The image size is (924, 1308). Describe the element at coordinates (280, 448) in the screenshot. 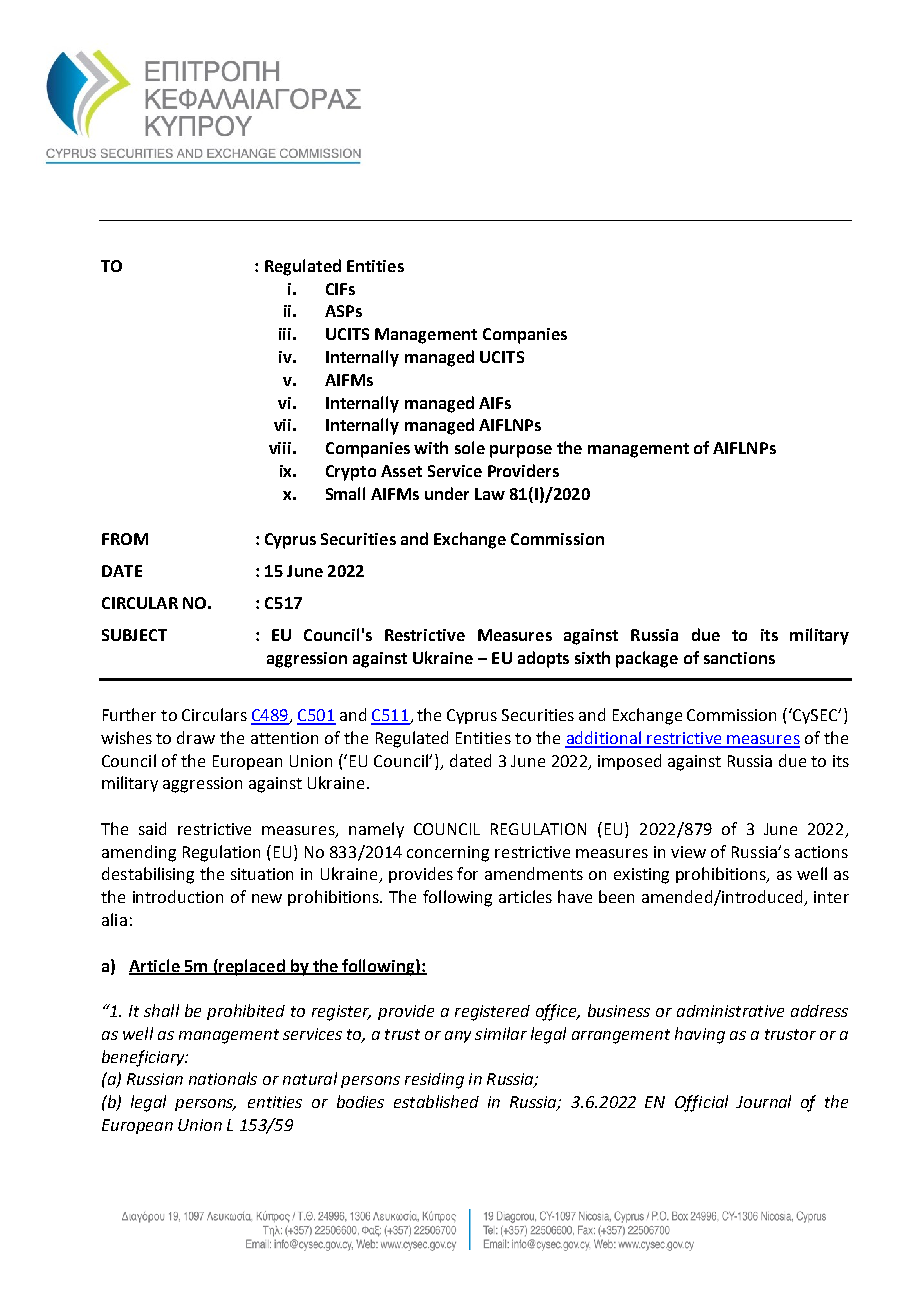

I see `viii` at that location.
